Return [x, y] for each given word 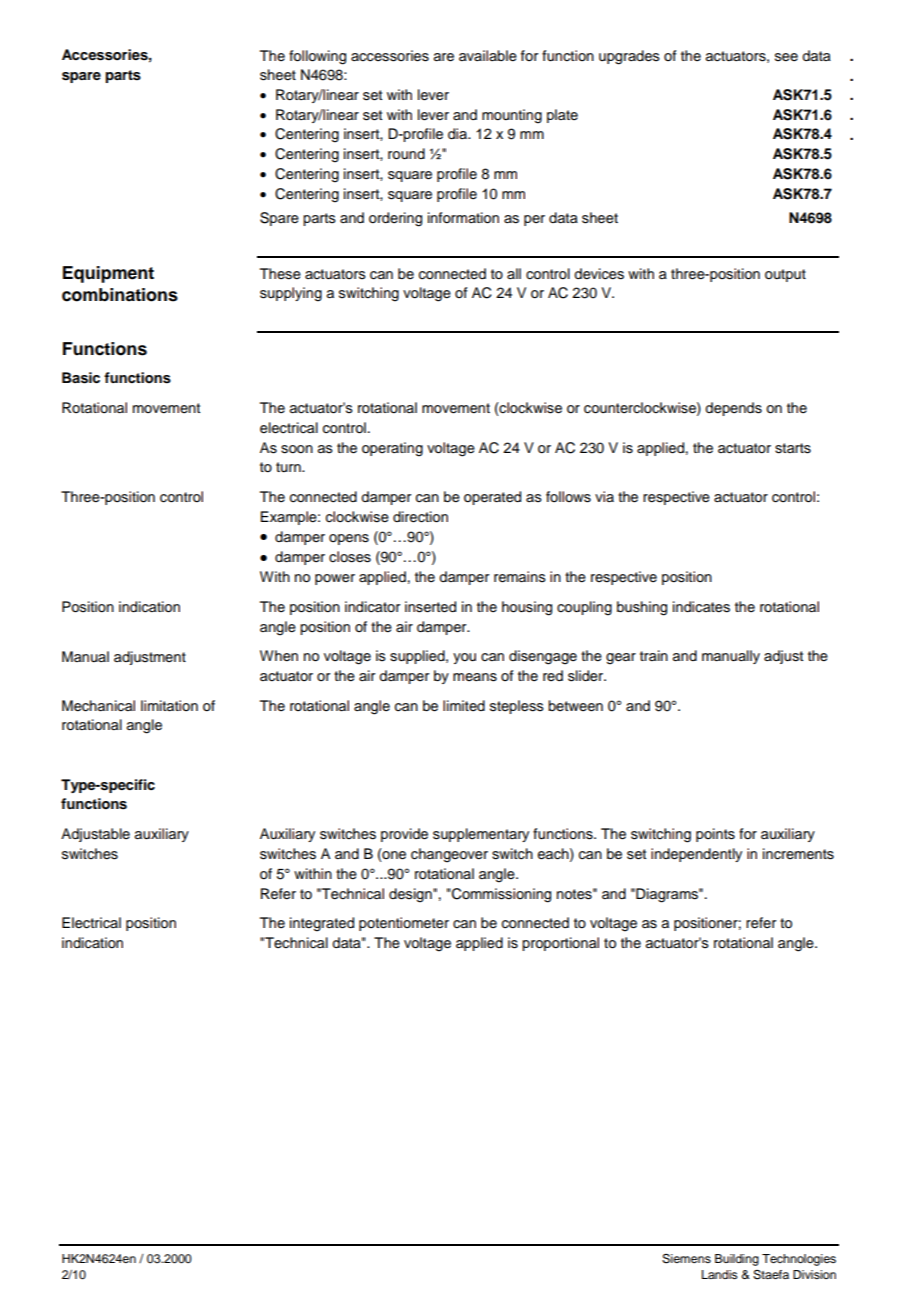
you [464, 658]
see [786, 57]
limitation [169, 706]
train [654, 655]
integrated [322, 924]
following [317, 57]
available [488, 56]
